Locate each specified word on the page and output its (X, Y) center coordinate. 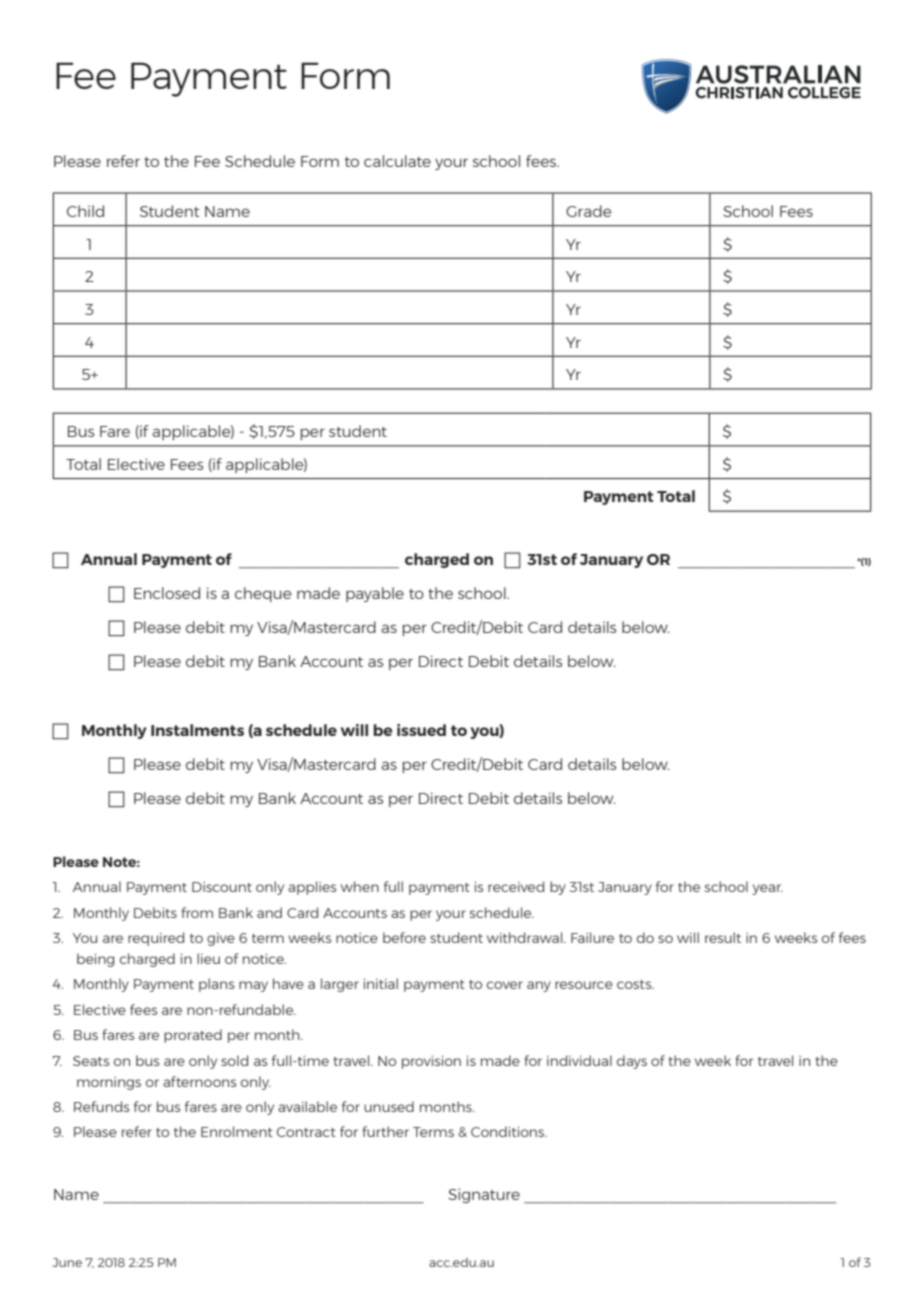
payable (375, 594)
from (197, 912)
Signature (484, 1195)
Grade (589, 211)
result (723, 937)
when (360, 886)
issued (421, 730)
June (67, 1262)
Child (85, 211)
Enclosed (167, 593)
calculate (397, 161)
